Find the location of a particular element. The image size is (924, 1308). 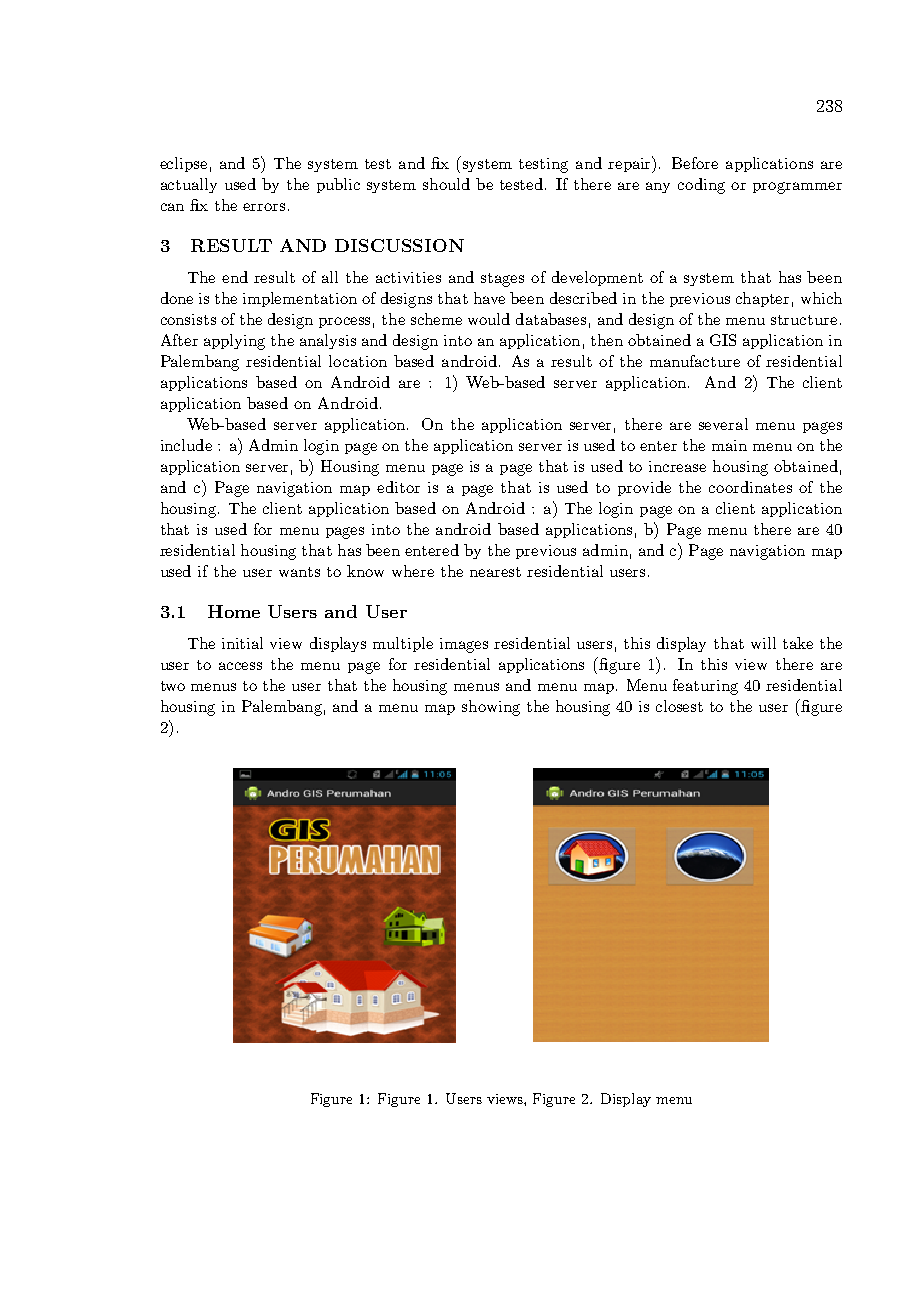

coding is located at coordinates (701, 186).
